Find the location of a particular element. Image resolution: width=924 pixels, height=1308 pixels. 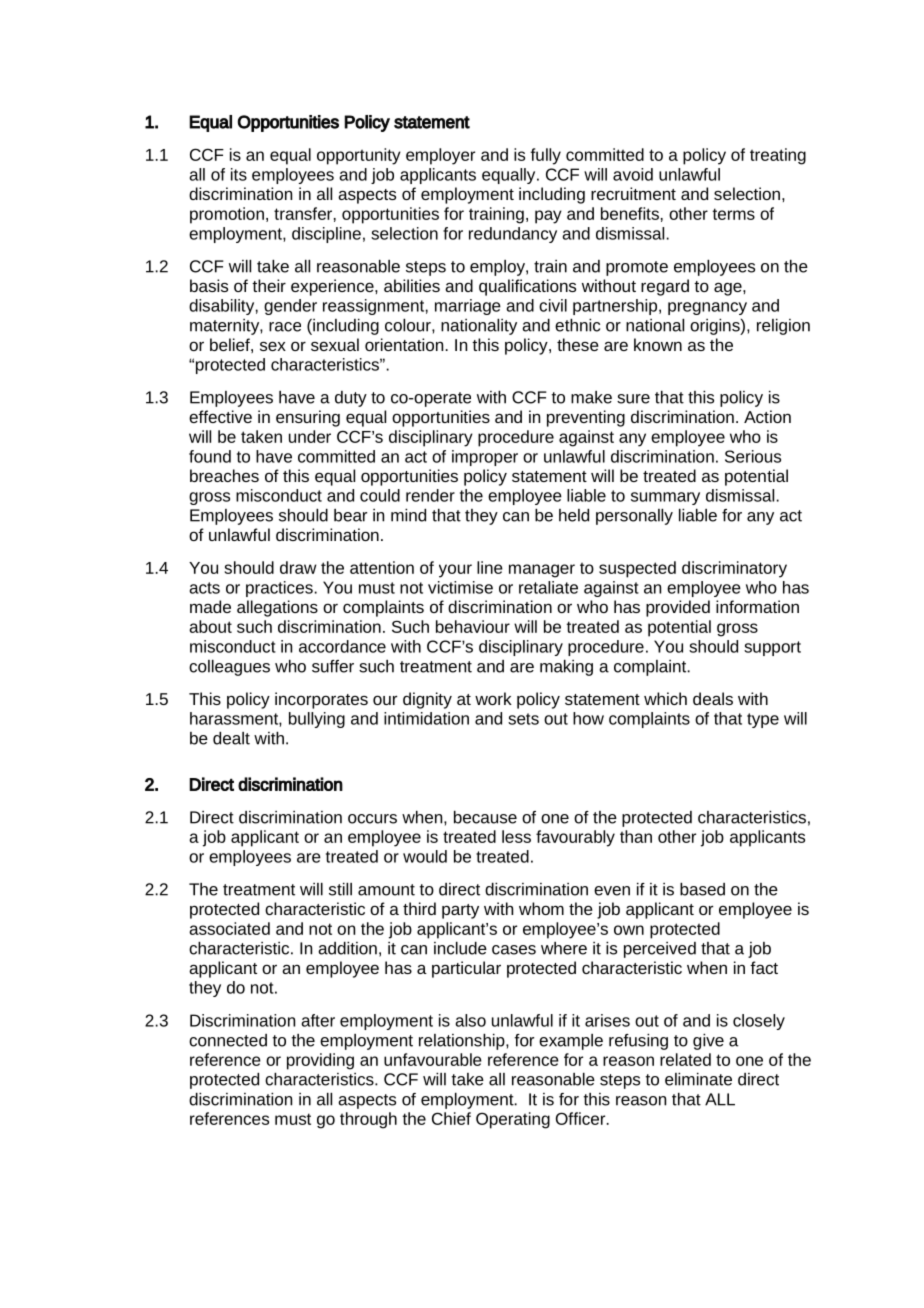

transfer is located at coordinates (303, 213).
